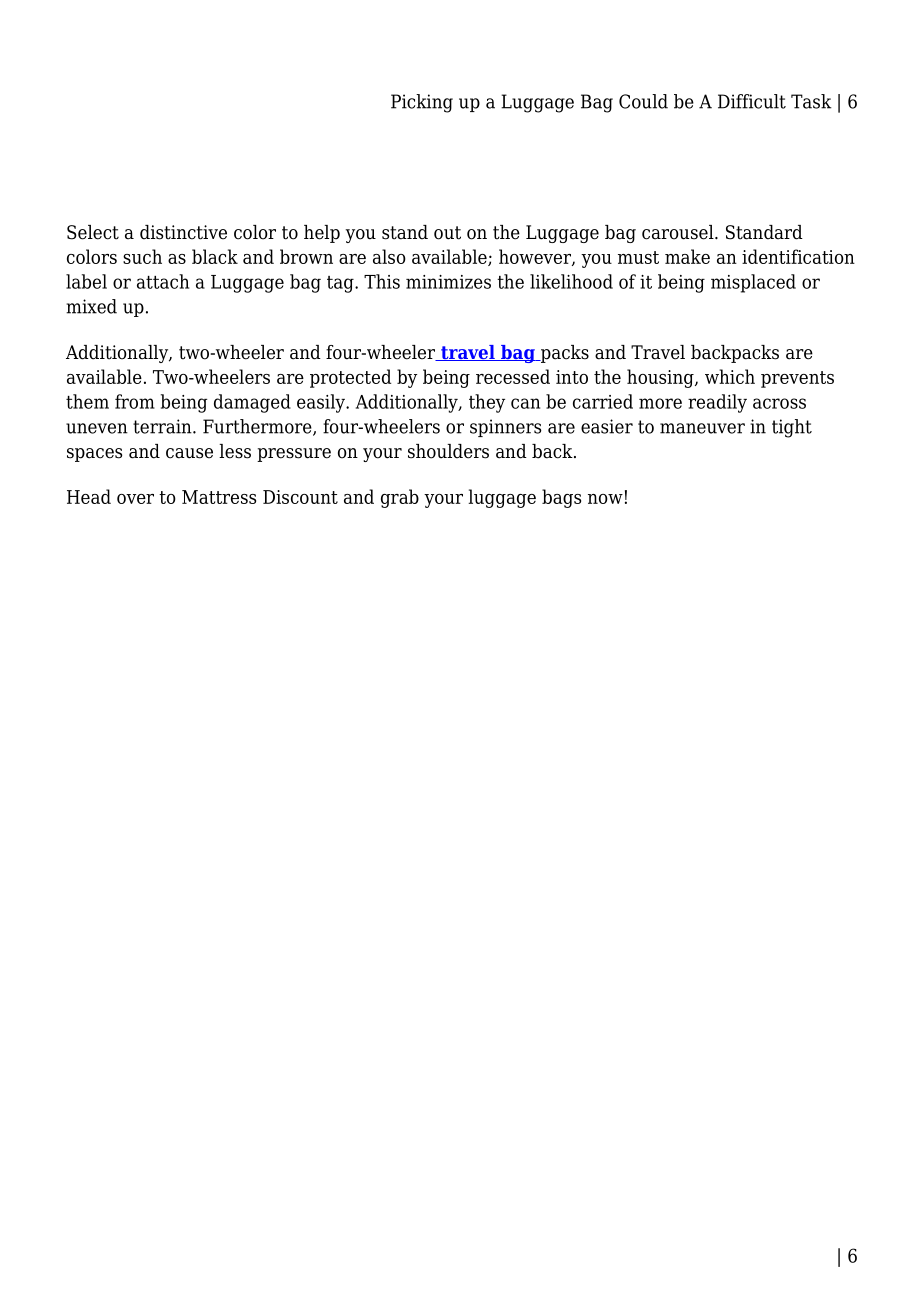 The image size is (924, 1308). I want to click on Could, so click(643, 101).
